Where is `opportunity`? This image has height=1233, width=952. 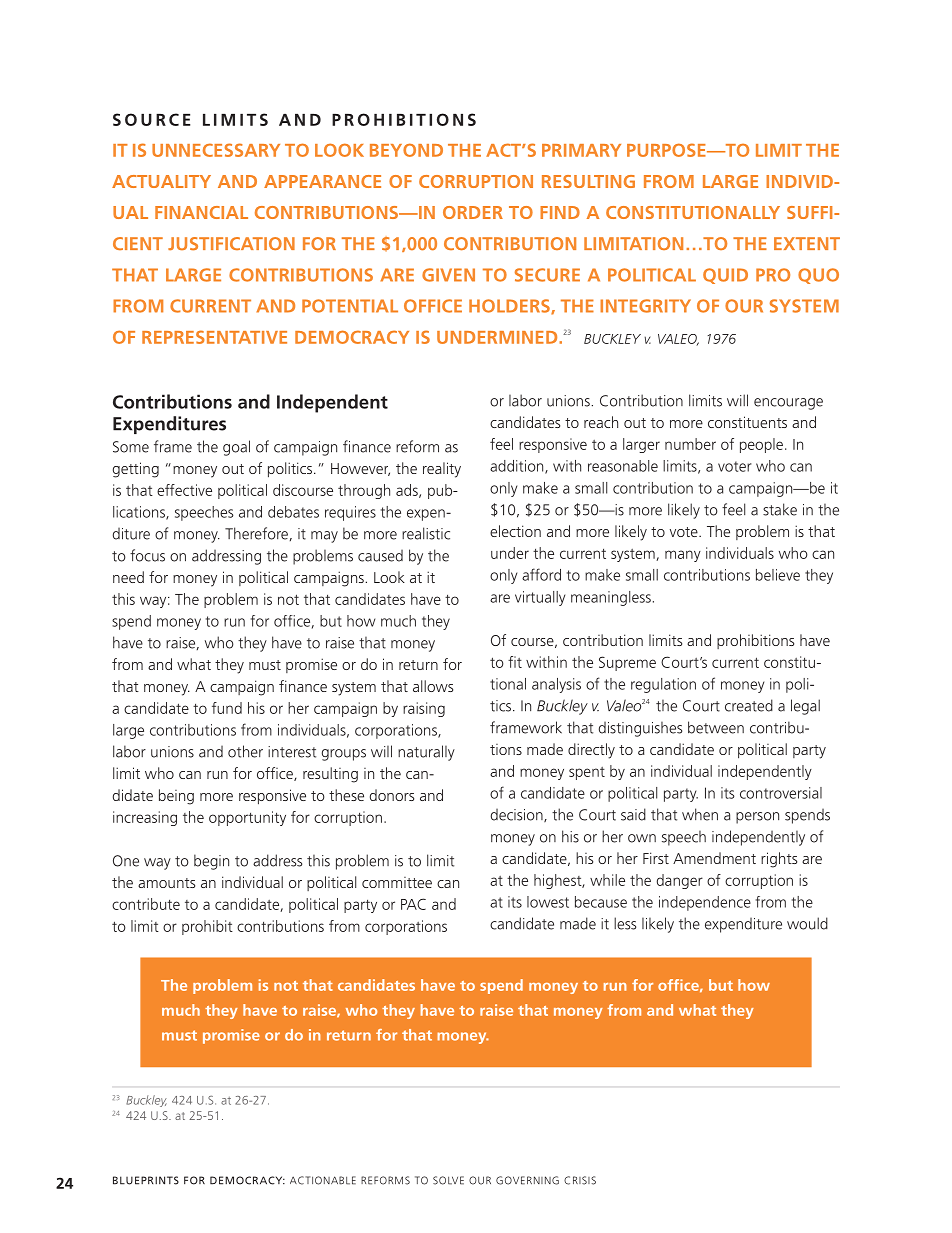 opportunity is located at coordinates (247, 818).
